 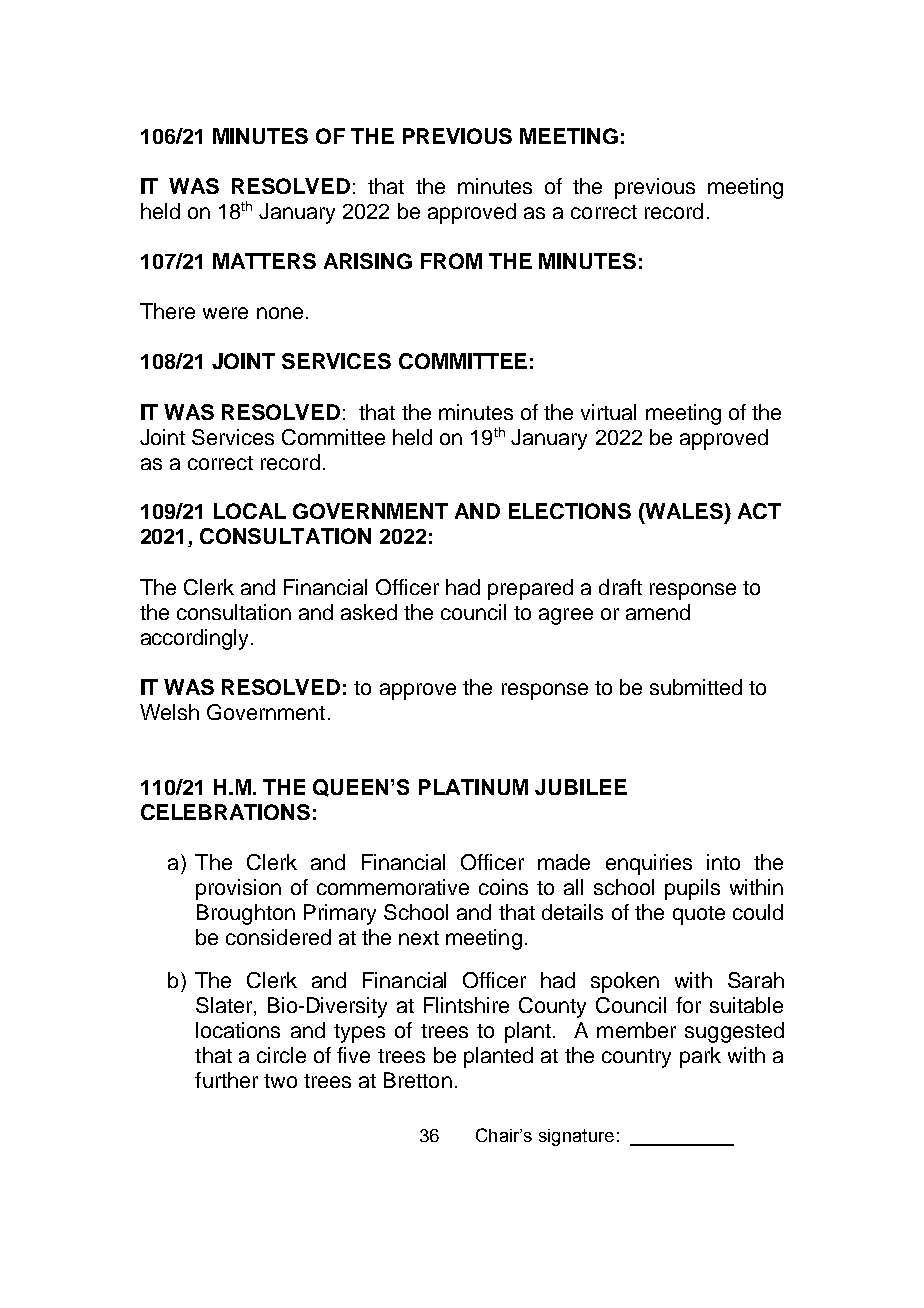 I want to click on further, so click(x=226, y=1080).
